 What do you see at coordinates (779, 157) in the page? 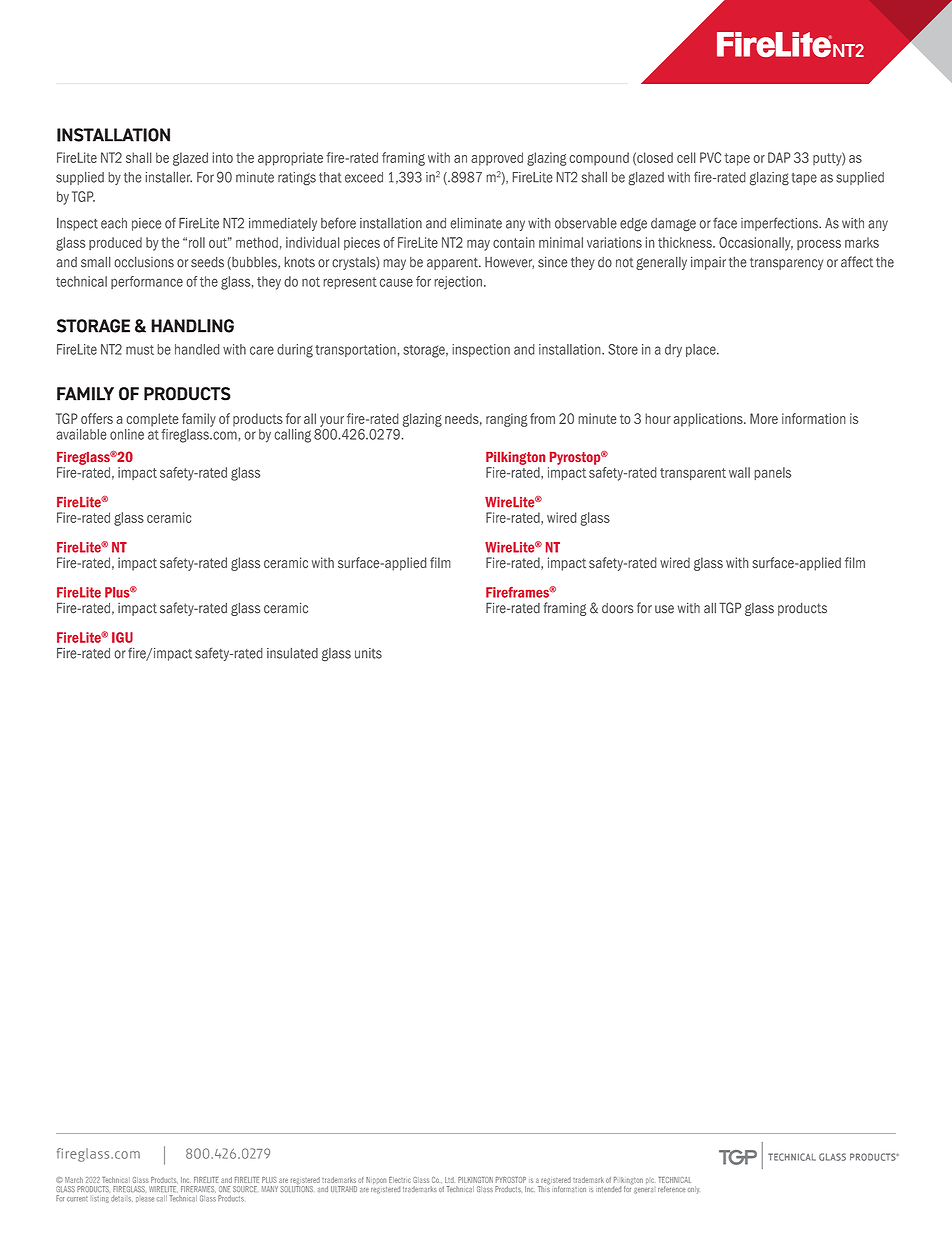
I see `DAP` at bounding box center [779, 157].
